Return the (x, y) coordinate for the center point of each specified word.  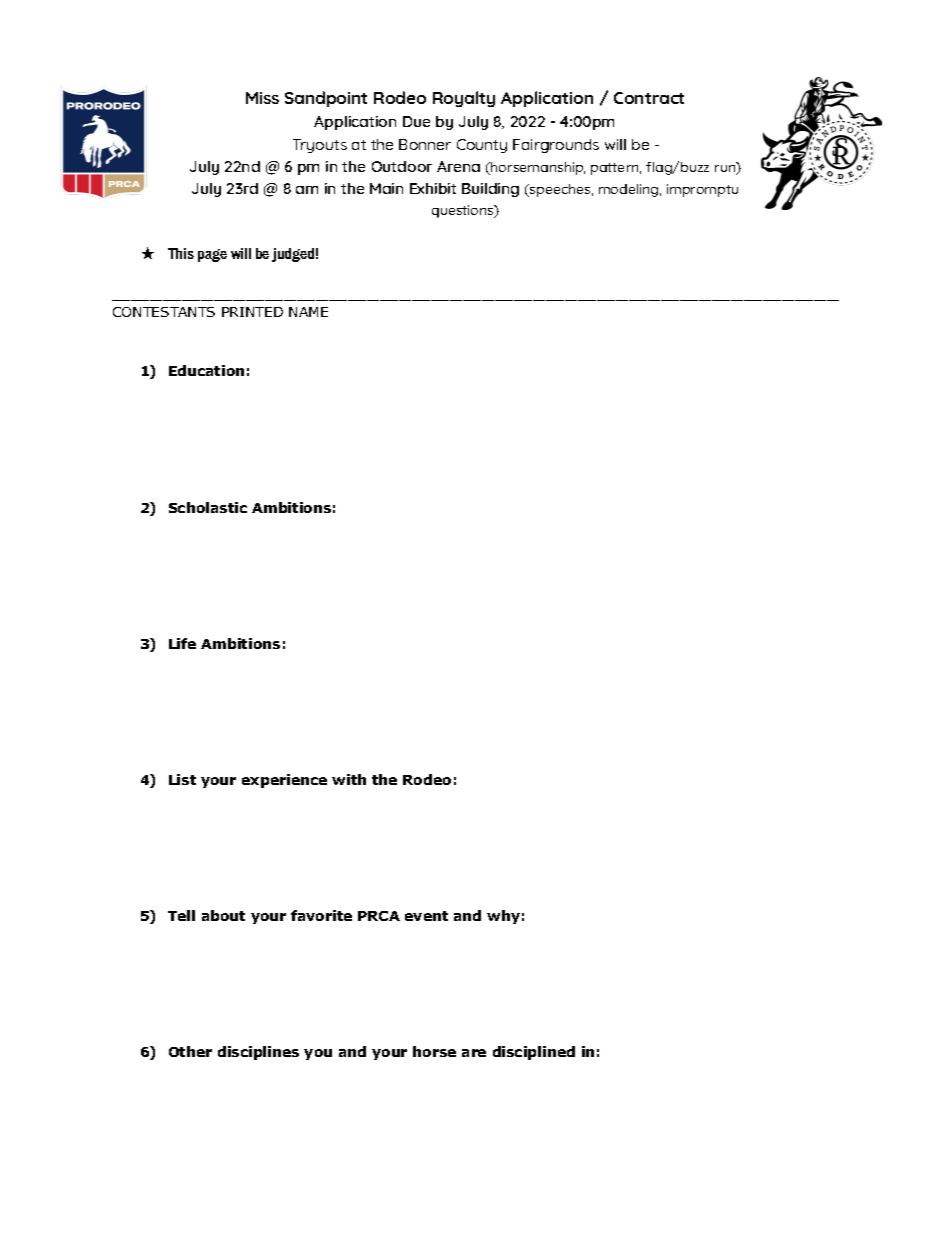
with (349, 779)
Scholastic (208, 507)
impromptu (702, 190)
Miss (262, 98)
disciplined (534, 1053)
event (426, 916)
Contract (649, 98)
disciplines (258, 1053)
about (223, 915)
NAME (308, 312)
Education (206, 370)
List (182, 779)
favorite (321, 915)
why (503, 917)
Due (416, 121)
